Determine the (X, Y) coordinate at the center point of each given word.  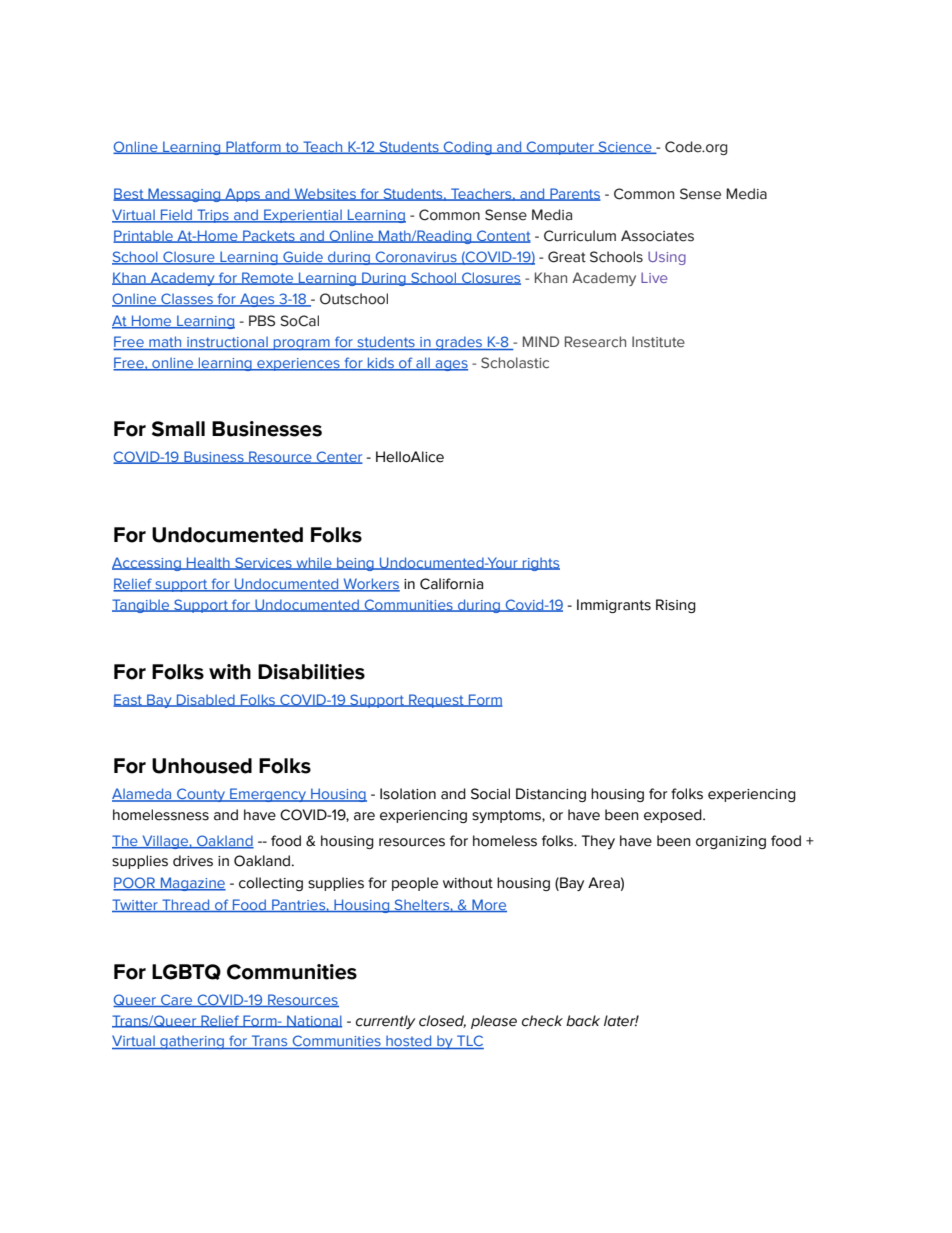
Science (625, 147)
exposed (674, 816)
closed (442, 1021)
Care (177, 1000)
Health (208, 563)
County (201, 795)
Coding (468, 148)
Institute (658, 341)
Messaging (184, 195)
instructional (227, 343)
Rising (676, 606)
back (583, 1021)
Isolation (408, 794)
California (451, 584)
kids (381, 364)
